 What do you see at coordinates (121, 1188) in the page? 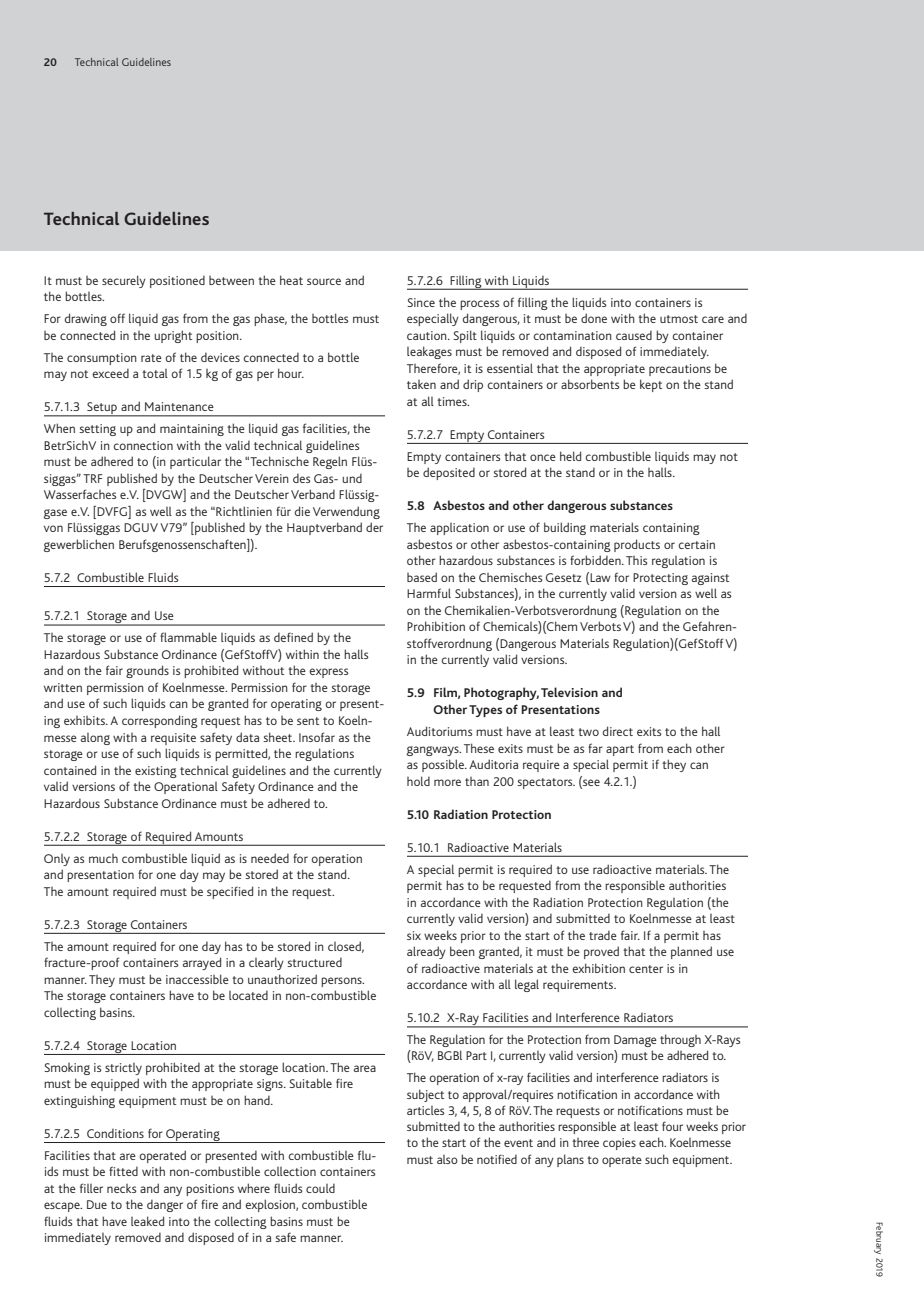
I see `necks` at bounding box center [121, 1188].
